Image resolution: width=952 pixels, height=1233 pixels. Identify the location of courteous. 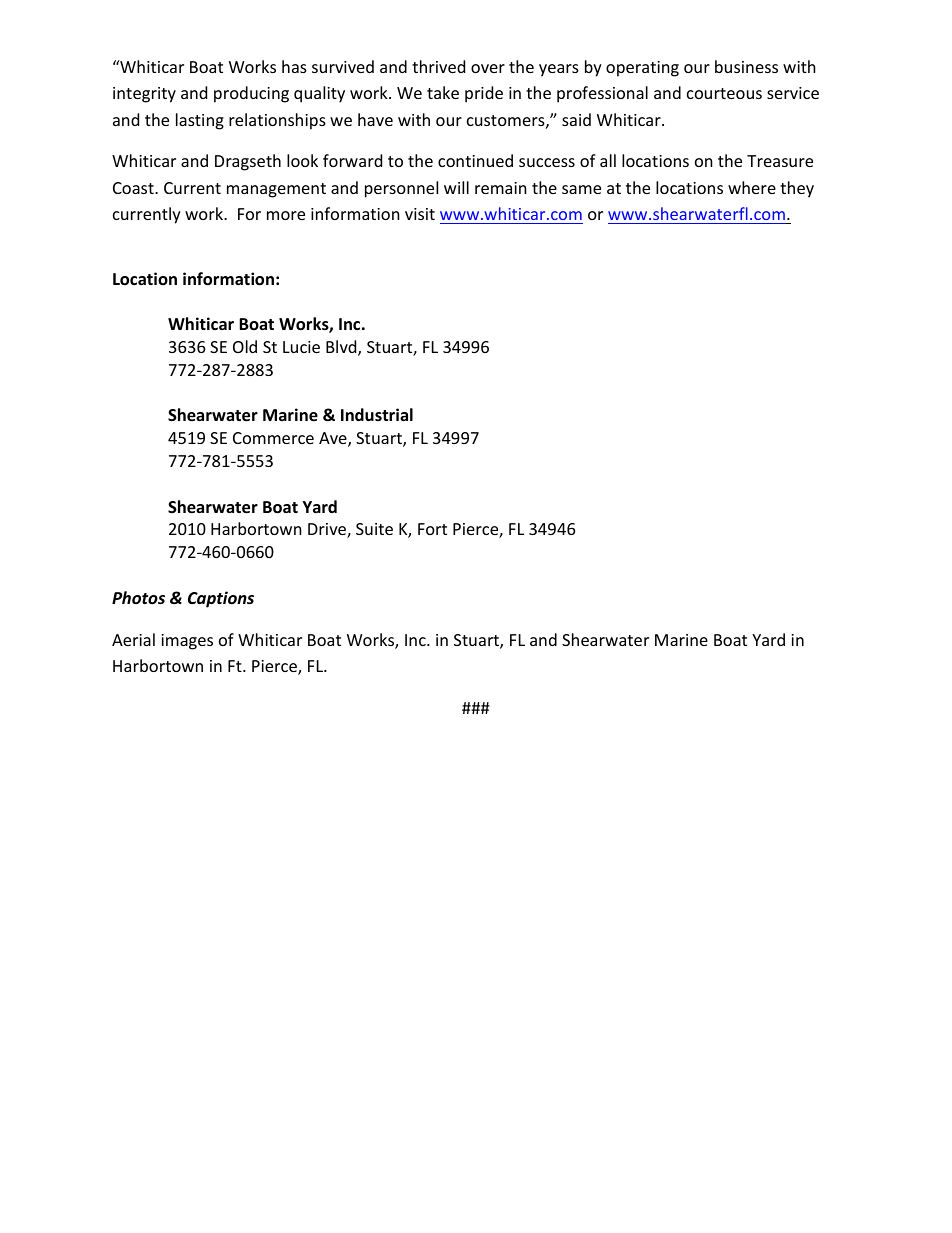
(724, 93).
